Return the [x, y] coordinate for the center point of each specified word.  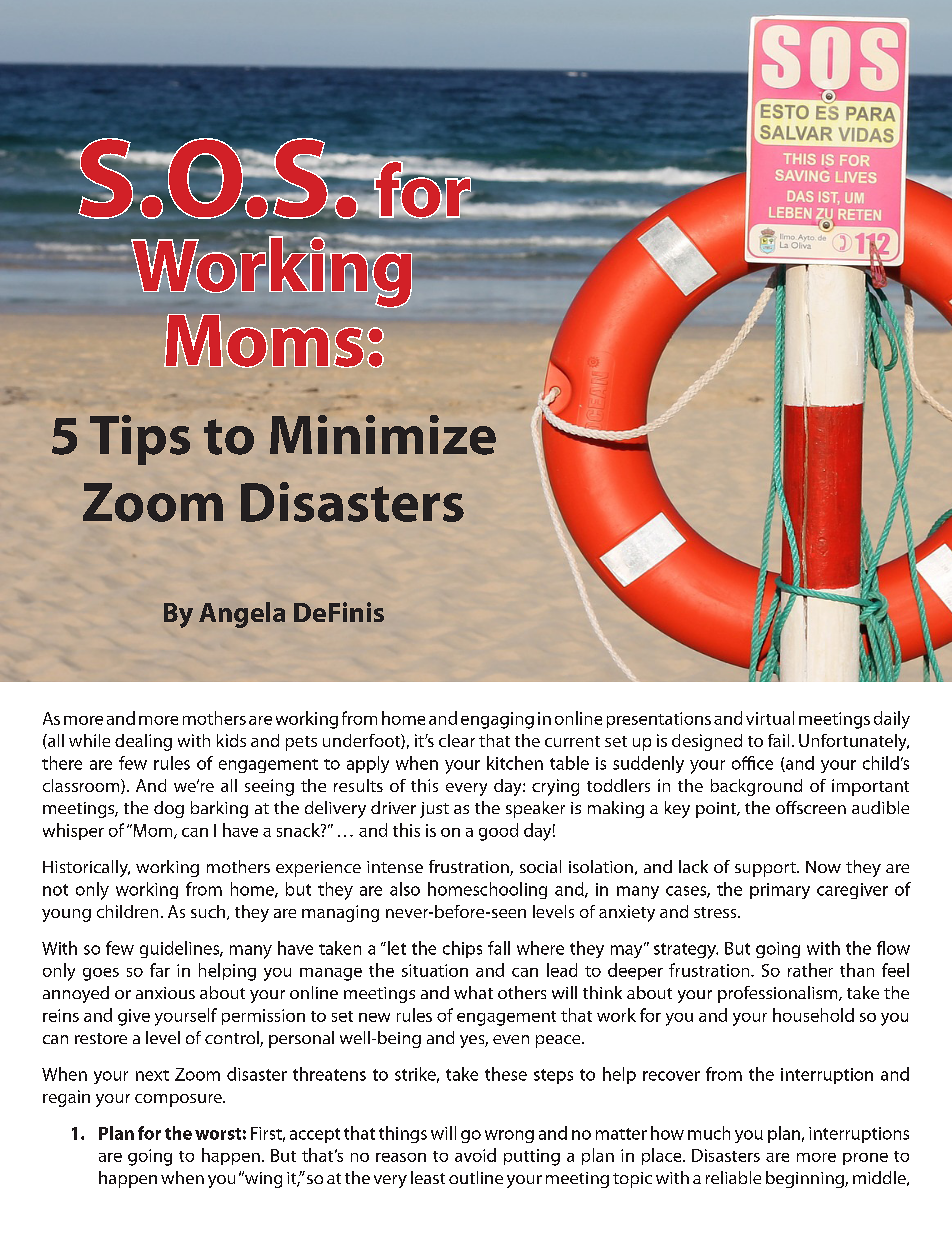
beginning [806, 1179]
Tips [140, 440]
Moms [264, 341]
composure [179, 1100]
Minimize [383, 435]
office [752, 763]
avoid [475, 1155]
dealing [143, 742]
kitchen [515, 763]
